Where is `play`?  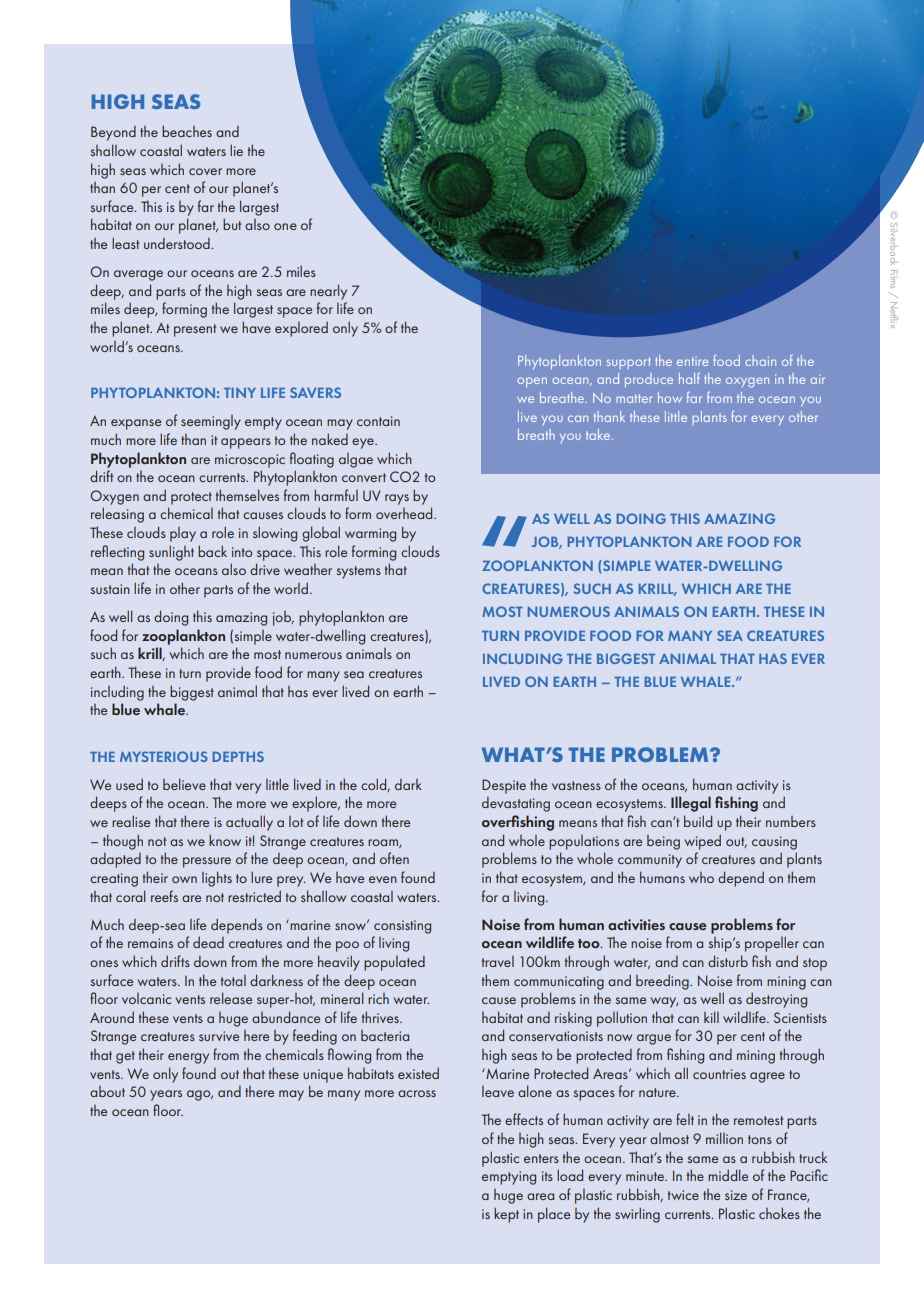 play is located at coordinates (183, 534).
